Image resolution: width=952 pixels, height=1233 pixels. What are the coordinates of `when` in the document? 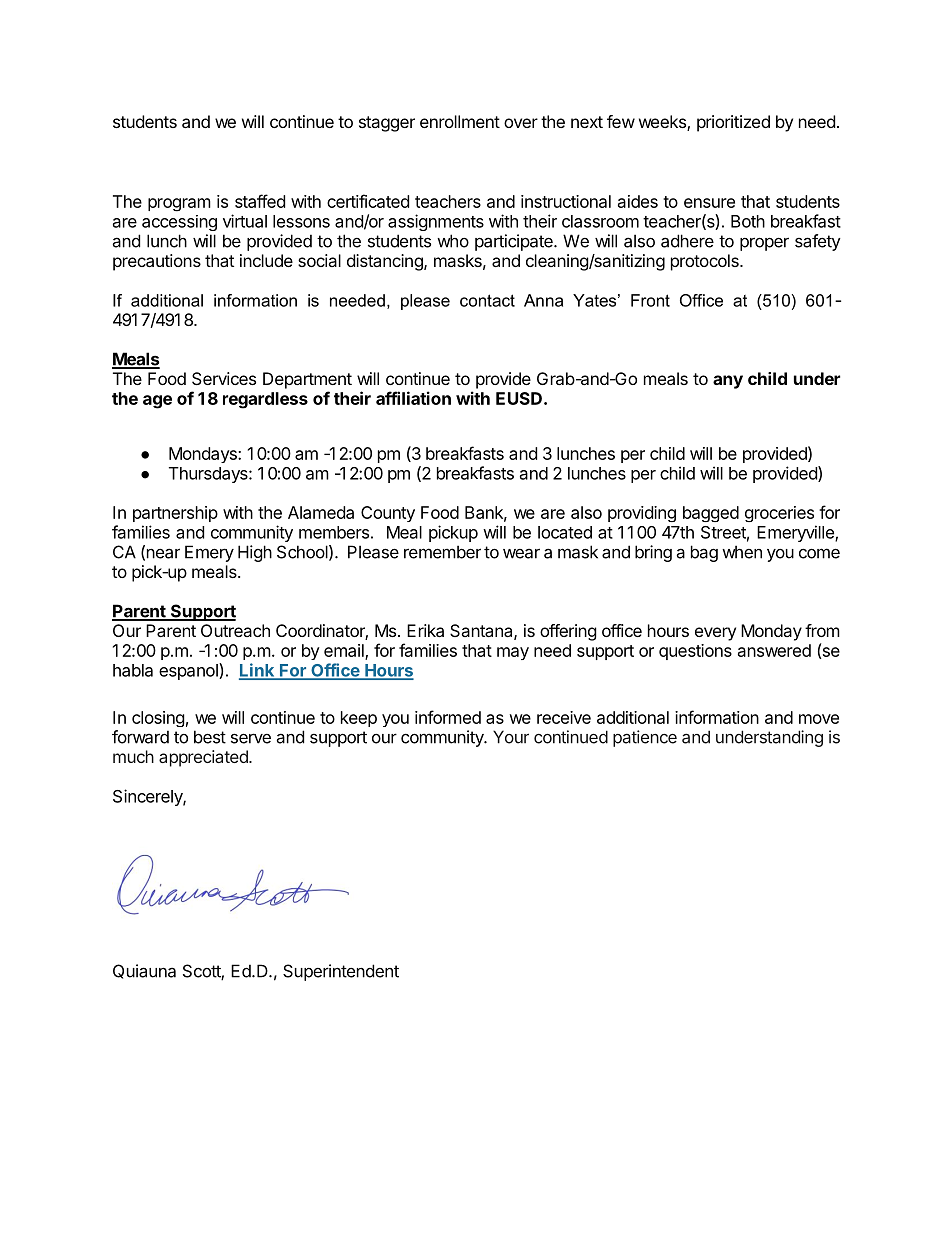 It's located at (742, 552).
